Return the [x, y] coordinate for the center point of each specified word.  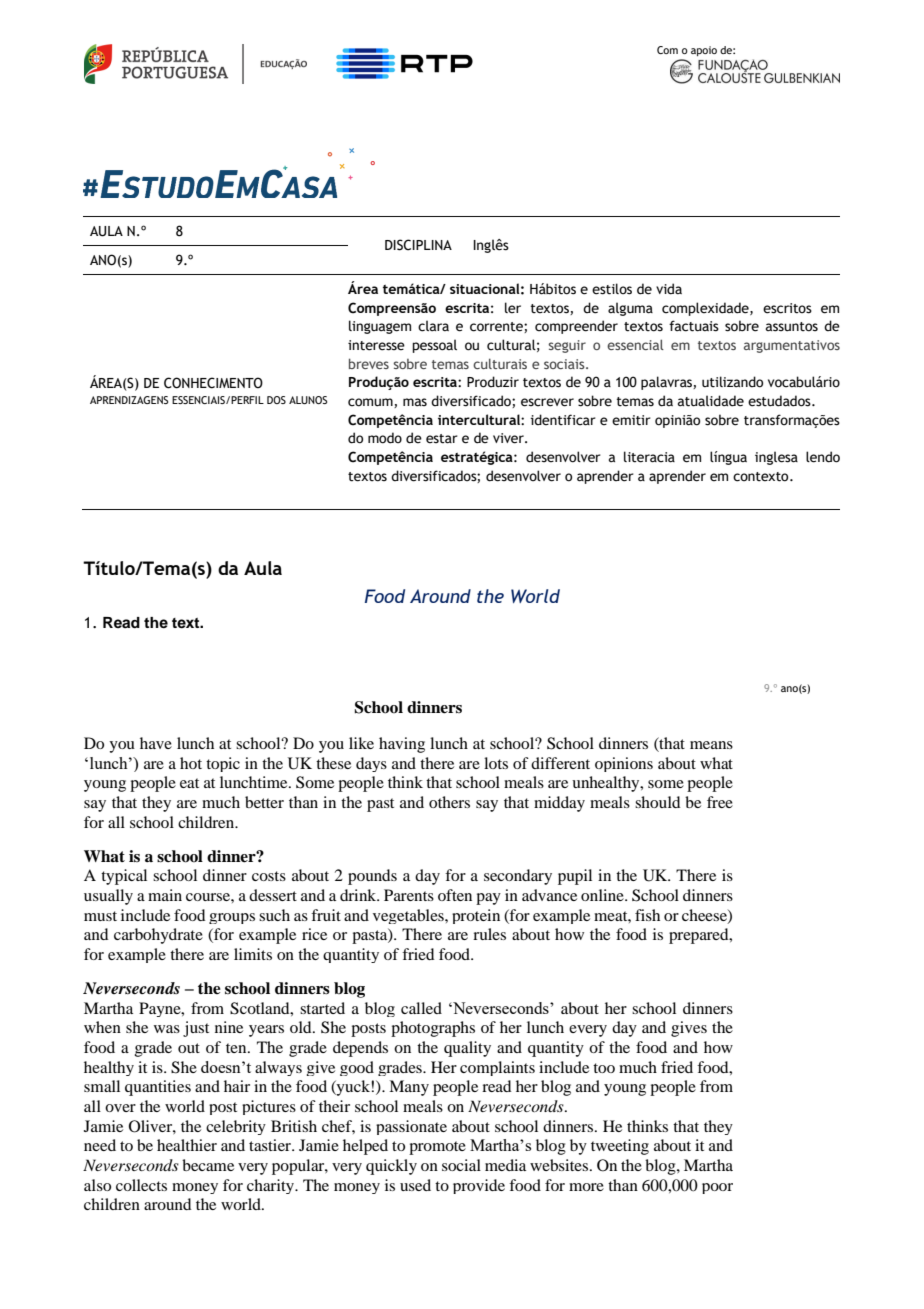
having [402, 745]
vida [669, 289]
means [711, 745]
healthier [187, 1145]
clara [433, 326]
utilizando [732, 382]
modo [385, 438]
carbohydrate [158, 936]
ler [513, 308]
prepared [700, 936]
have [156, 743]
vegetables [409, 916]
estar [442, 439]
